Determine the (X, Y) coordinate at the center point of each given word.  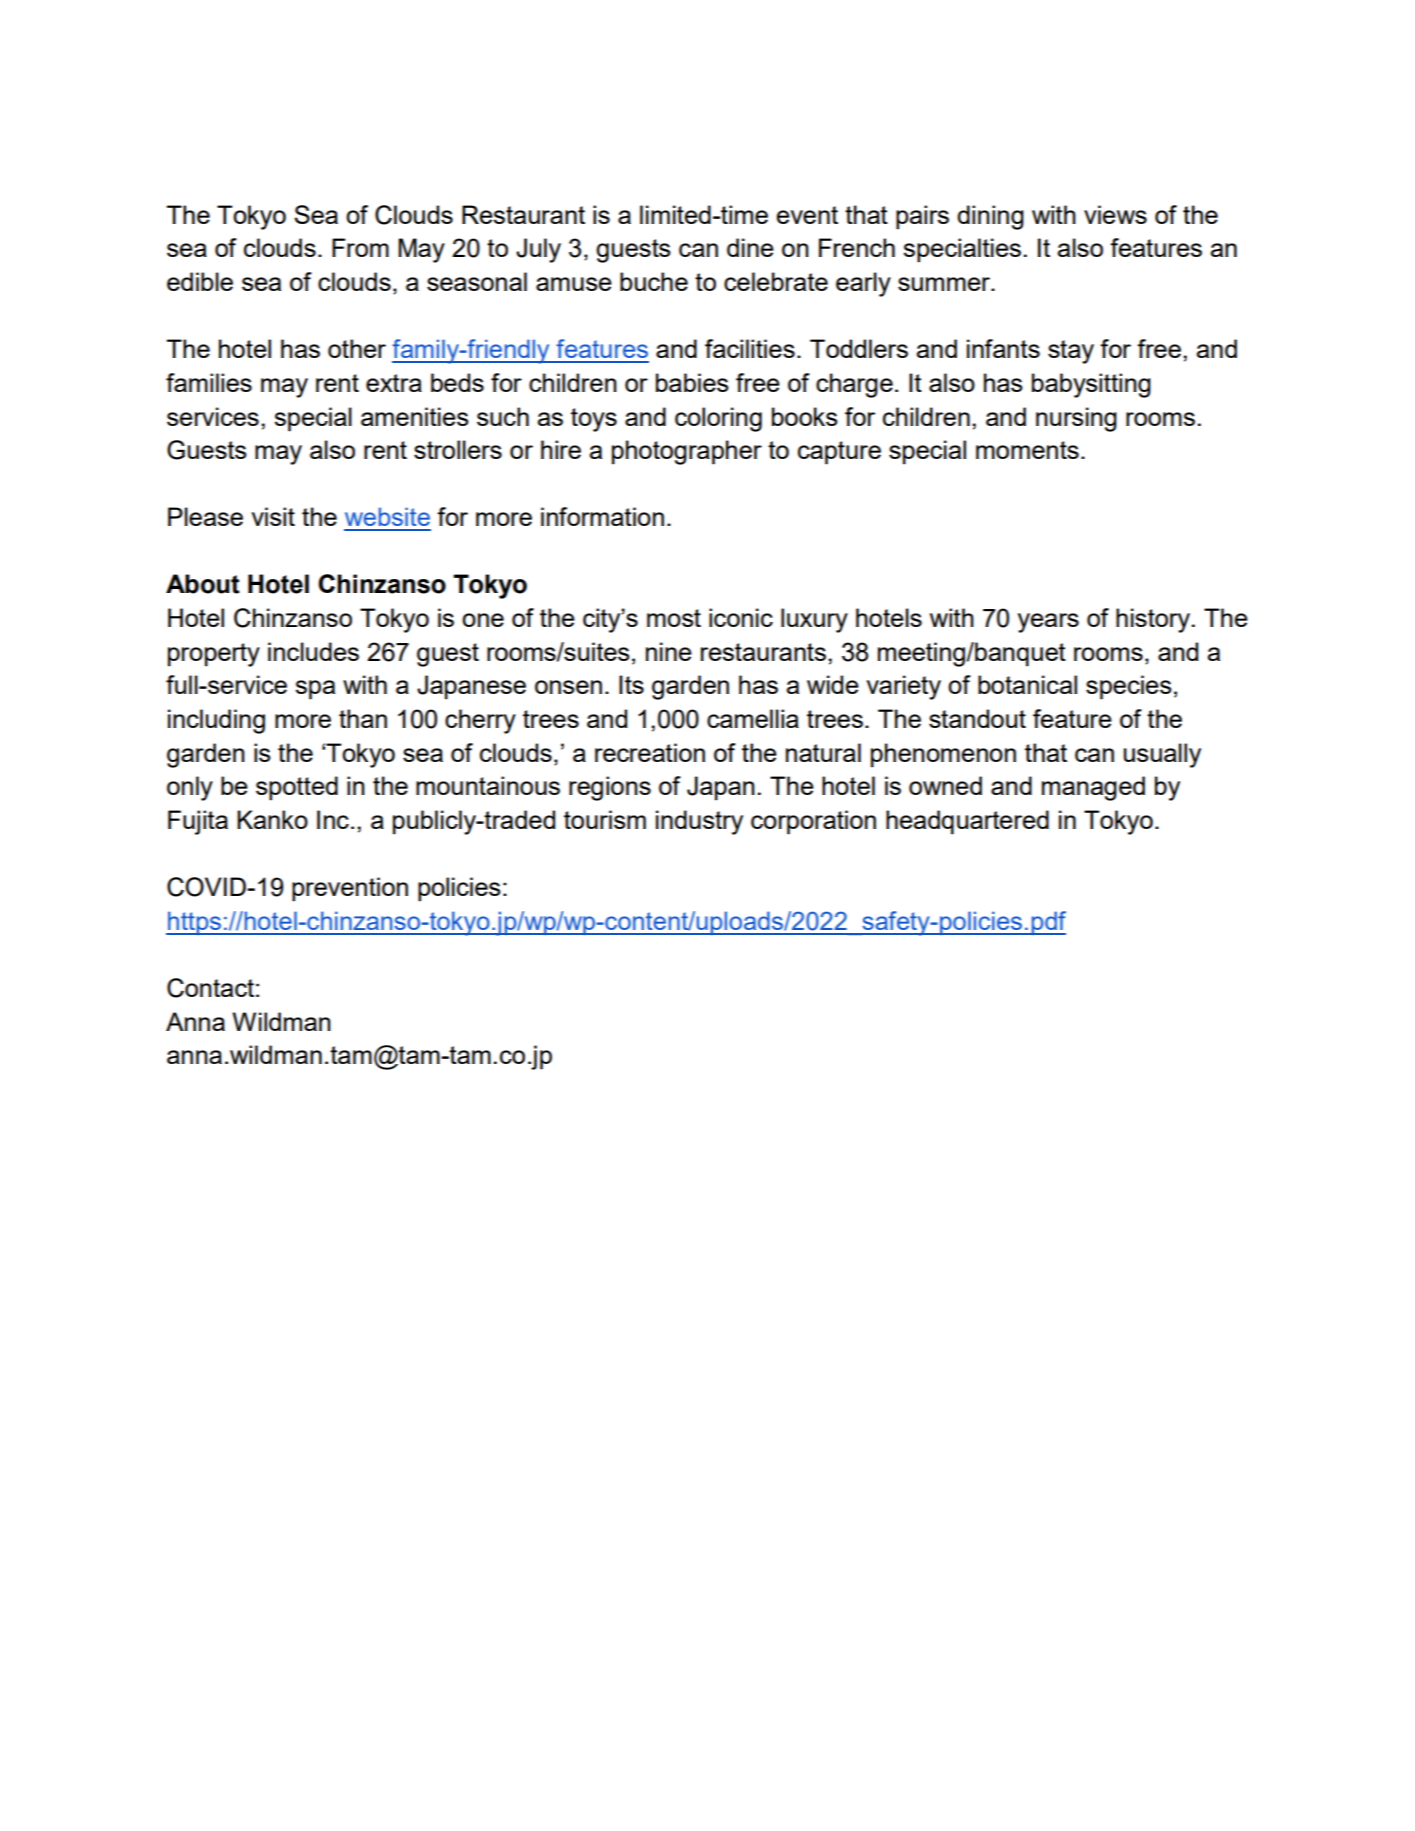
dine (750, 247)
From (360, 247)
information (602, 516)
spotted (297, 788)
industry (699, 822)
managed (1093, 788)
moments (1027, 450)
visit (273, 516)
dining (990, 217)
